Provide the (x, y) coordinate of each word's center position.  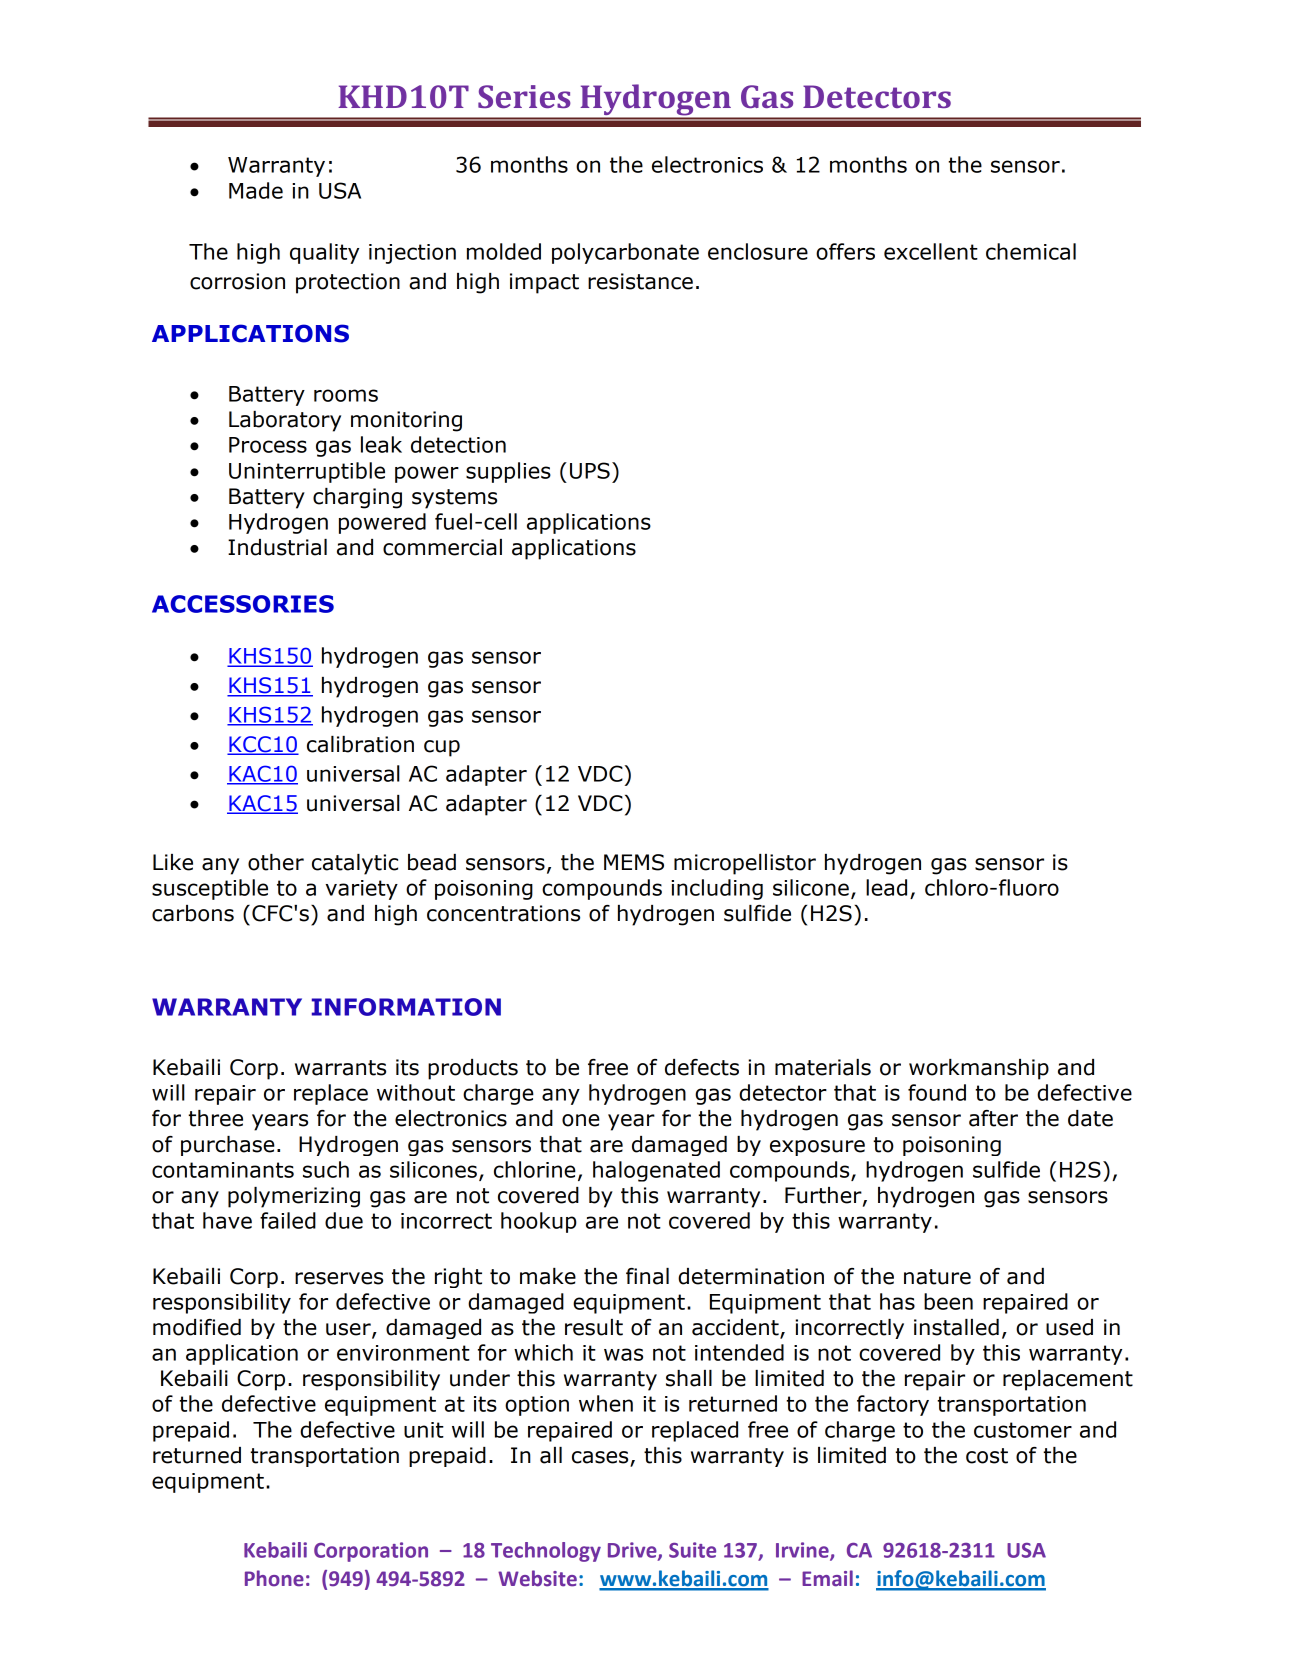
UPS (590, 470)
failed (288, 1220)
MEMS (634, 862)
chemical (1031, 251)
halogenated (656, 1171)
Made (256, 190)
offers (845, 251)
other (276, 862)
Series (524, 96)
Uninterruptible (307, 472)
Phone (274, 1578)
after (993, 1118)
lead (886, 887)
